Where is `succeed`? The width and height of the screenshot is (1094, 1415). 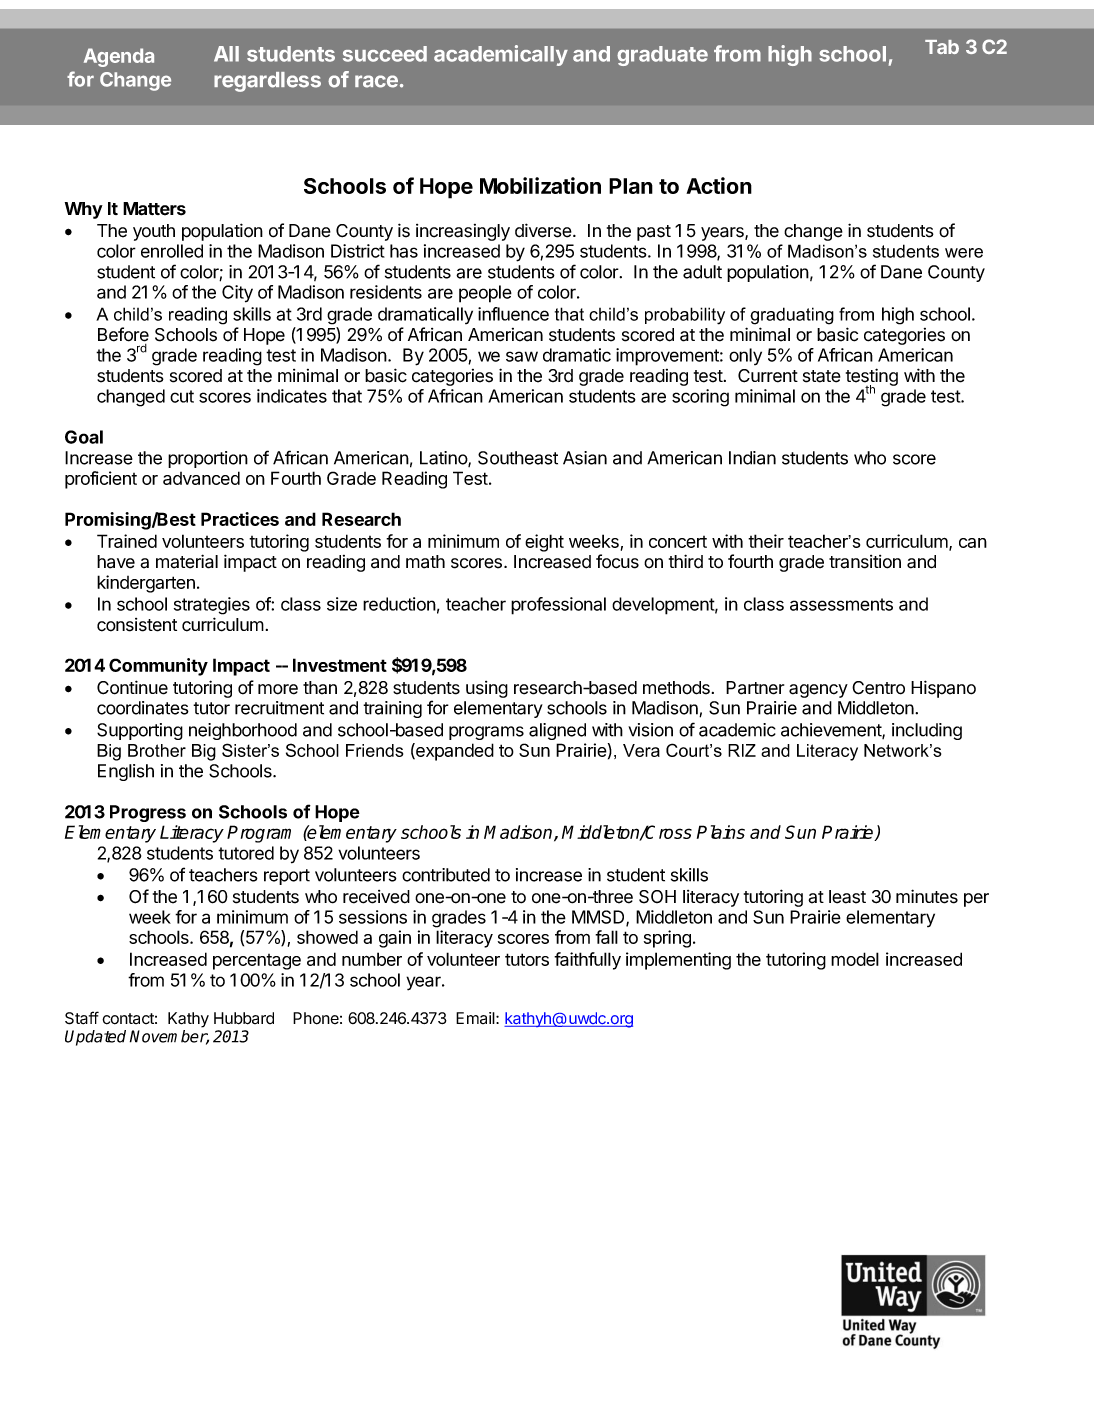
succeed is located at coordinates (385, 54).
